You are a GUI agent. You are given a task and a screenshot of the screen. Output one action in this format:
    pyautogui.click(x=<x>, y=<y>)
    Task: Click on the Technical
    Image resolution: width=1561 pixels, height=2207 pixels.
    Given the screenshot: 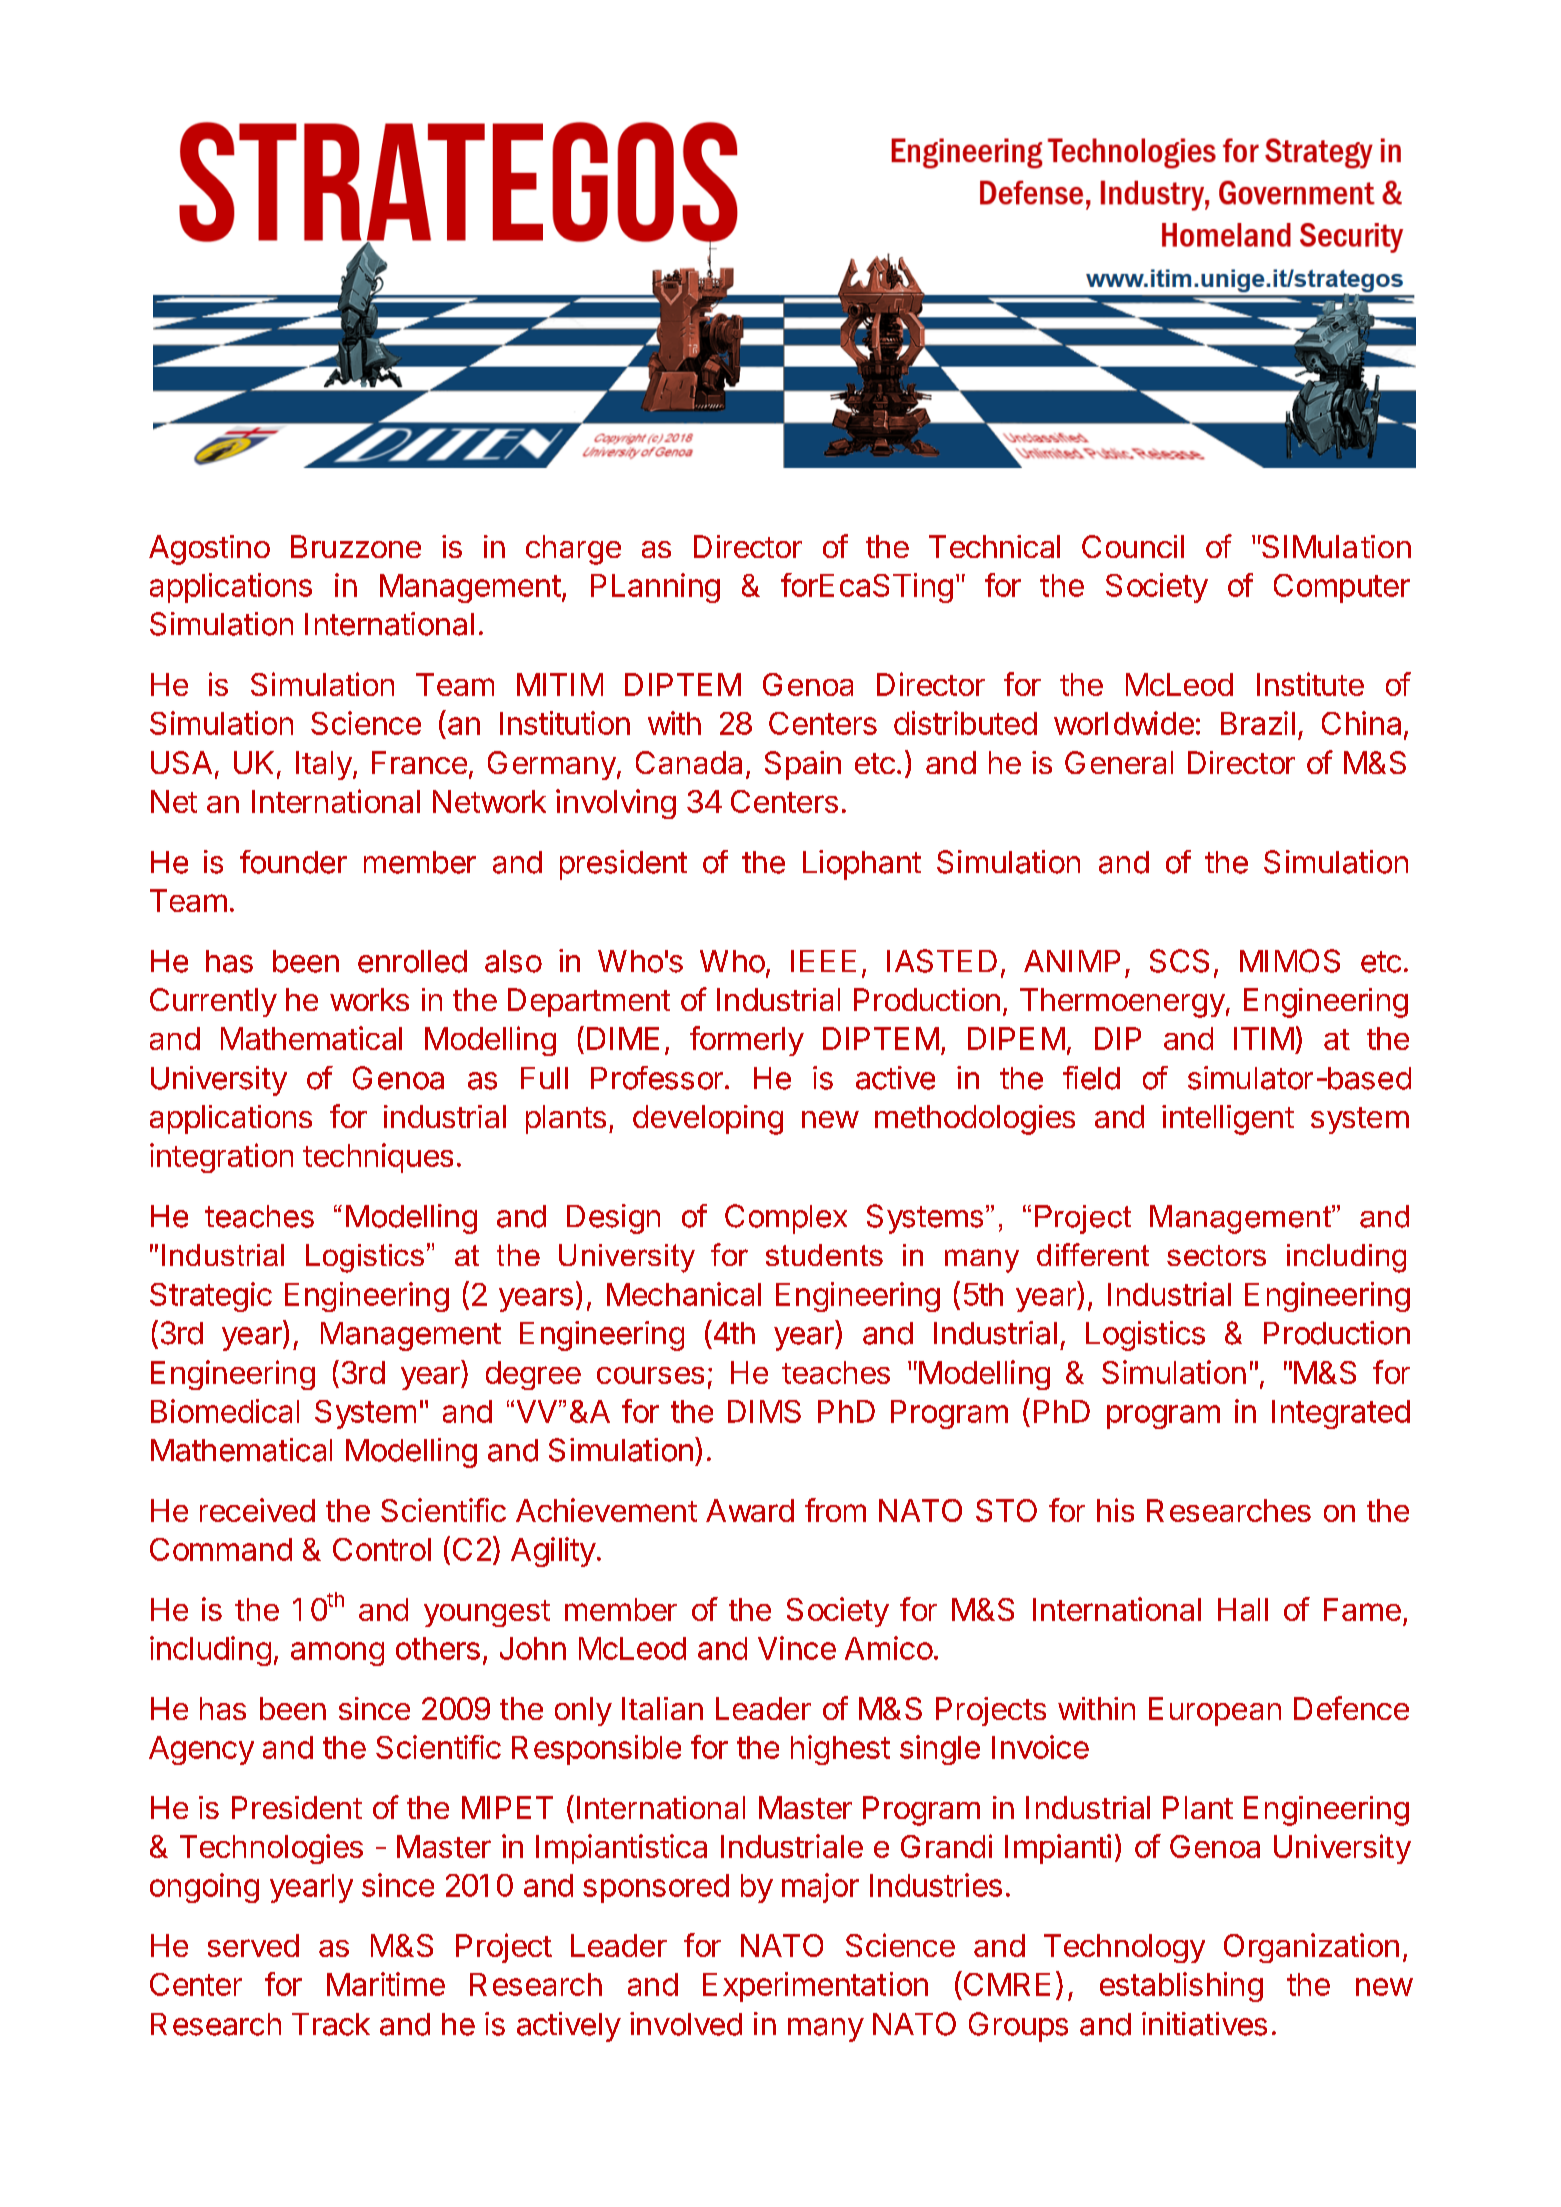 What is the action you would take?
    pyautogui.click(x=994, y=546)
